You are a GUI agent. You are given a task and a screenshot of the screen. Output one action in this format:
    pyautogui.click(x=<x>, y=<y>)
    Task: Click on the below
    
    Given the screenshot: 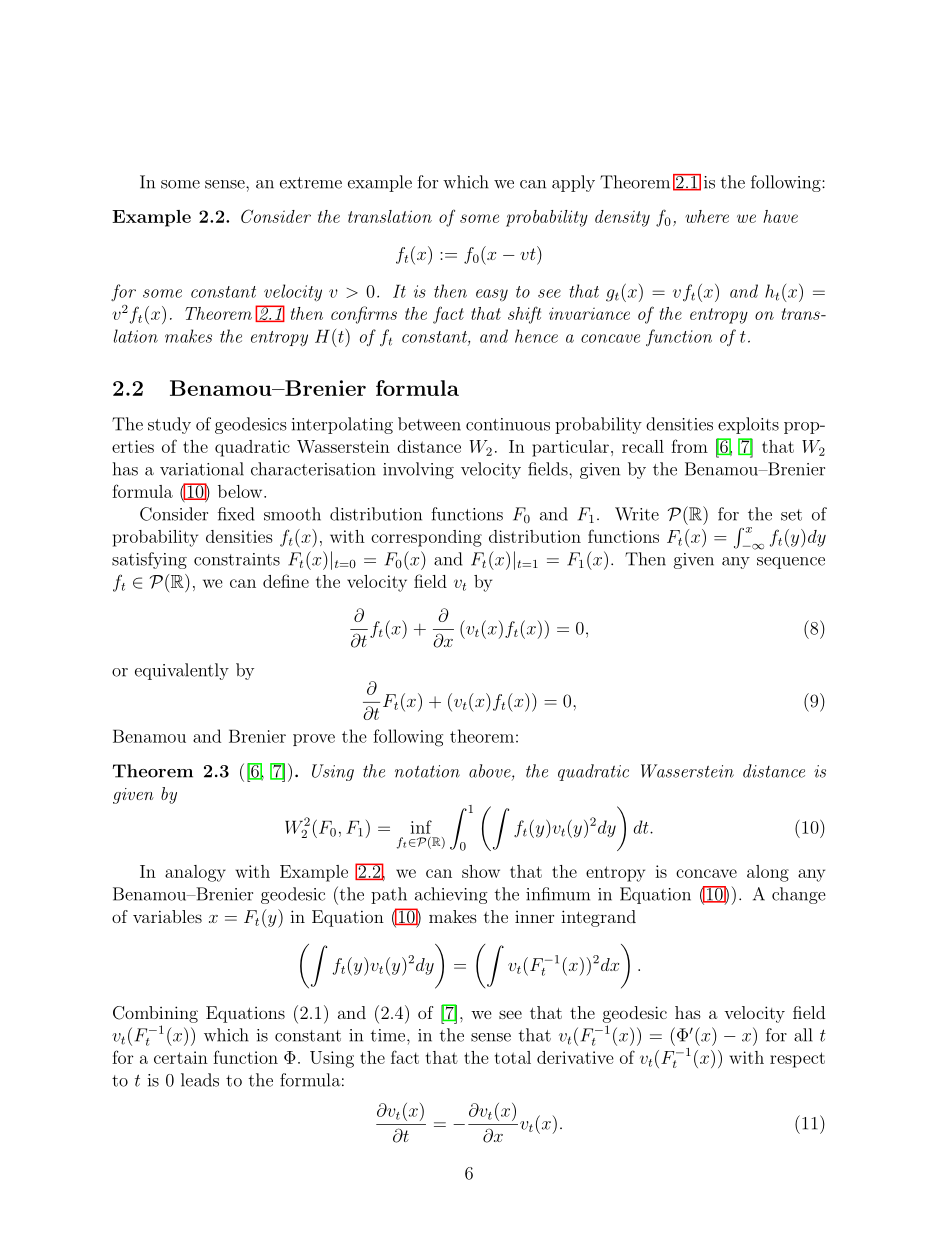 What is the action you would take?
    pyautogui.click(x=241, y=491)
